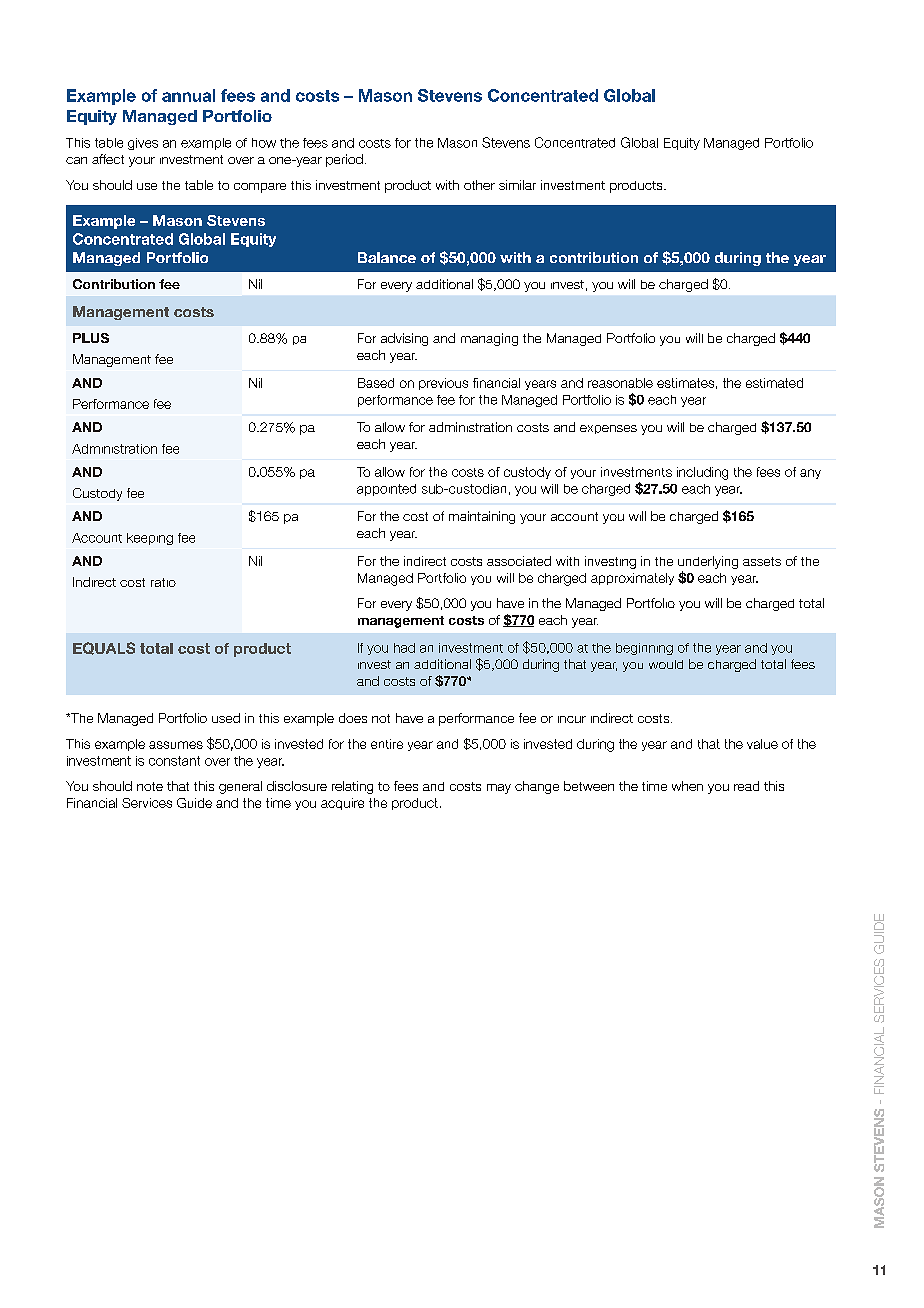 Image resolution: width=924 pixels, height=1308 pixels. I want to click on including, so click(702, 473).
